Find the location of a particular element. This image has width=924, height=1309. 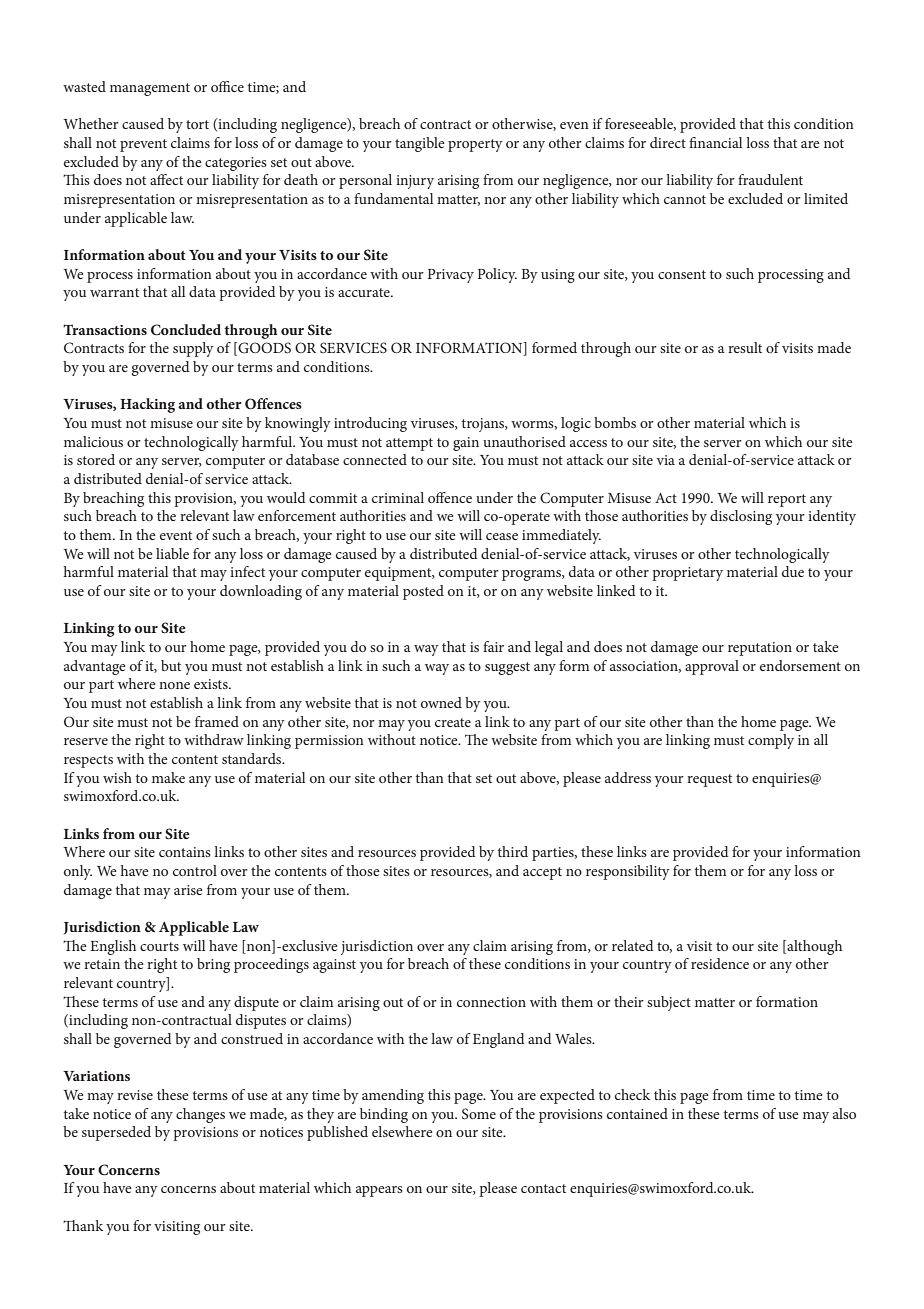

property is located at coordinates (475, 145).
